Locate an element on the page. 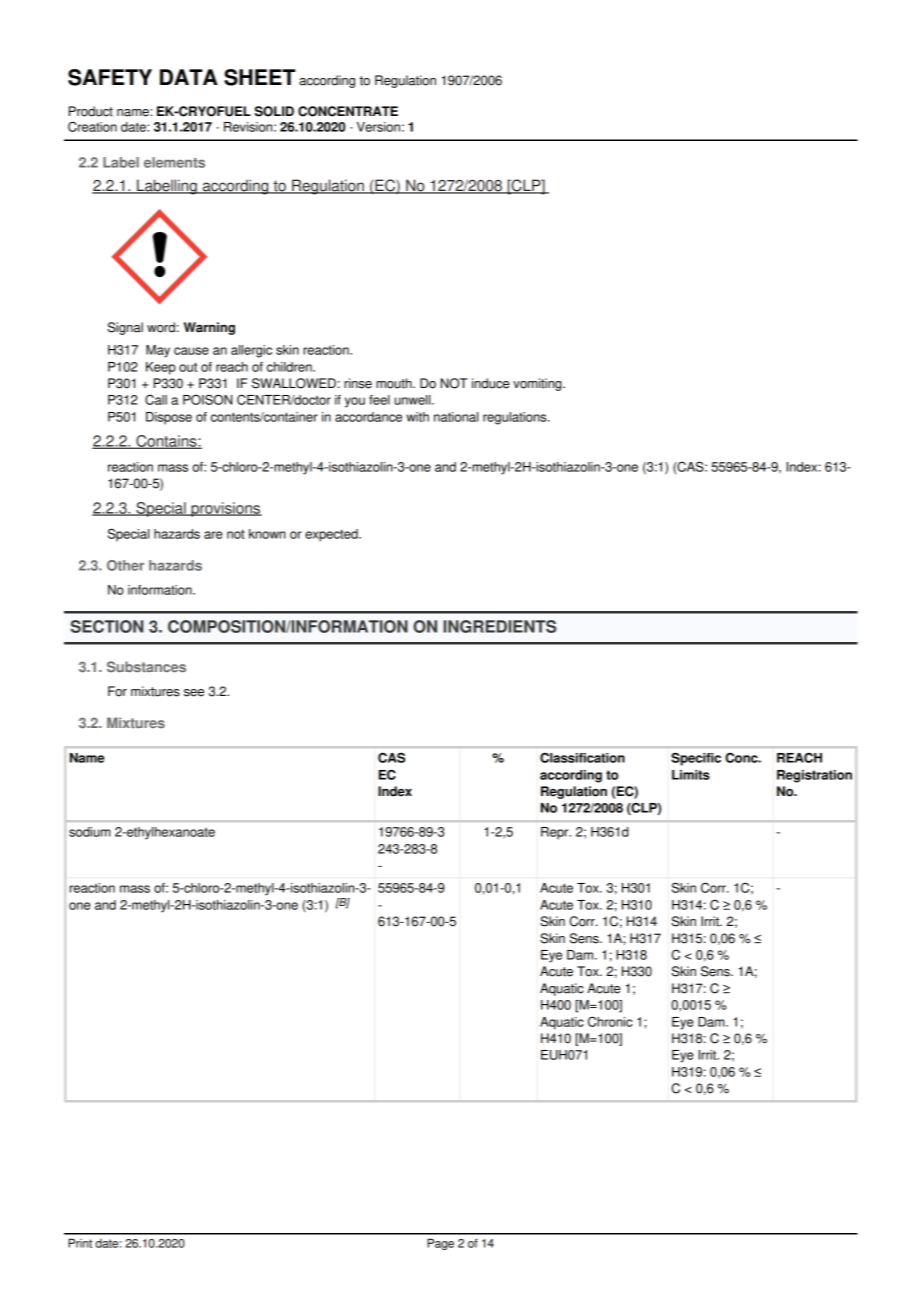 Image resolution: width=924 pixels, height=1308 pixels. Chronic is located at coordinates (610, 1021).
